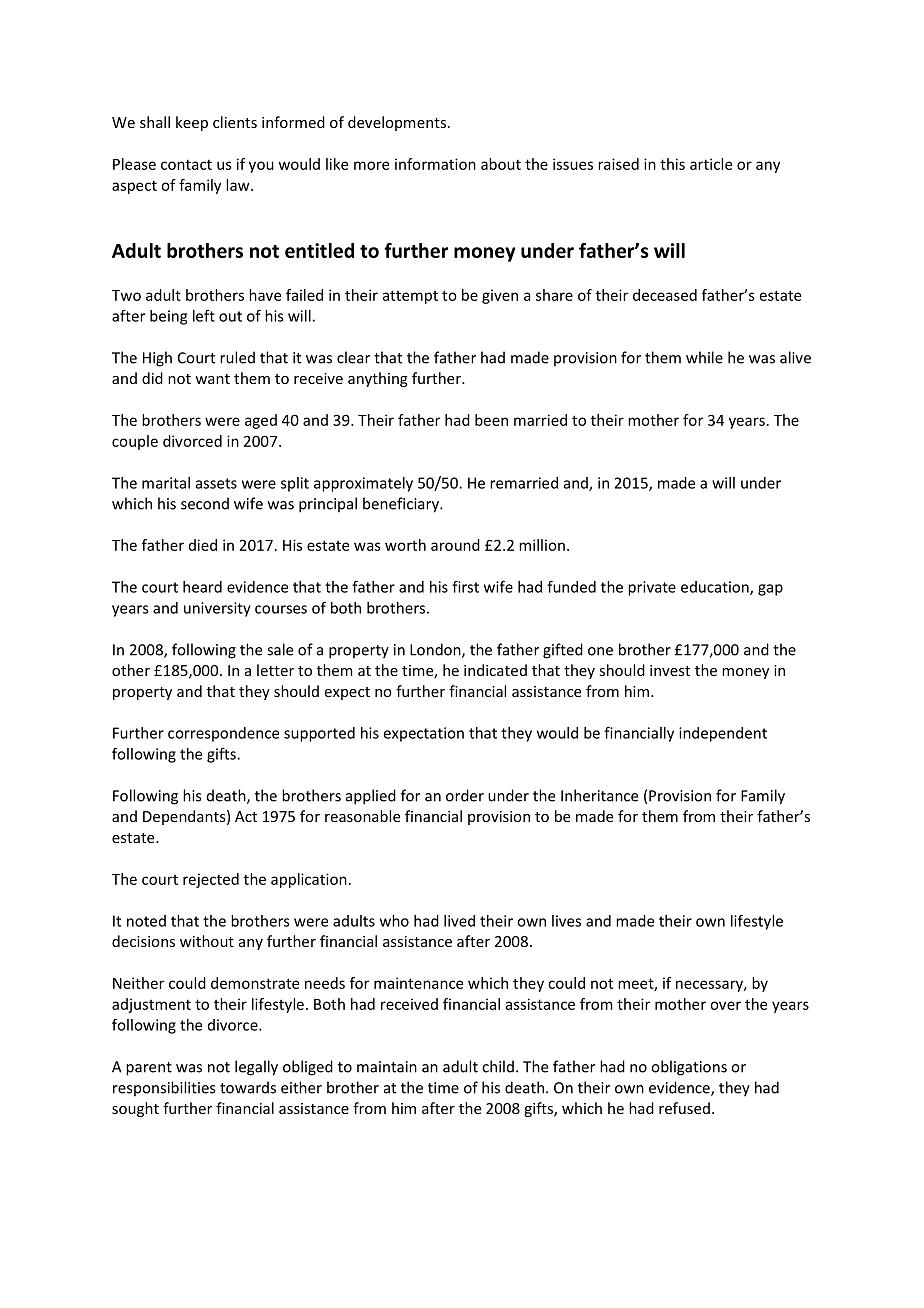  What do you see at coordinates (599, 795) in the page?
I see `Inheritance` at bounding box center [599, 795].
